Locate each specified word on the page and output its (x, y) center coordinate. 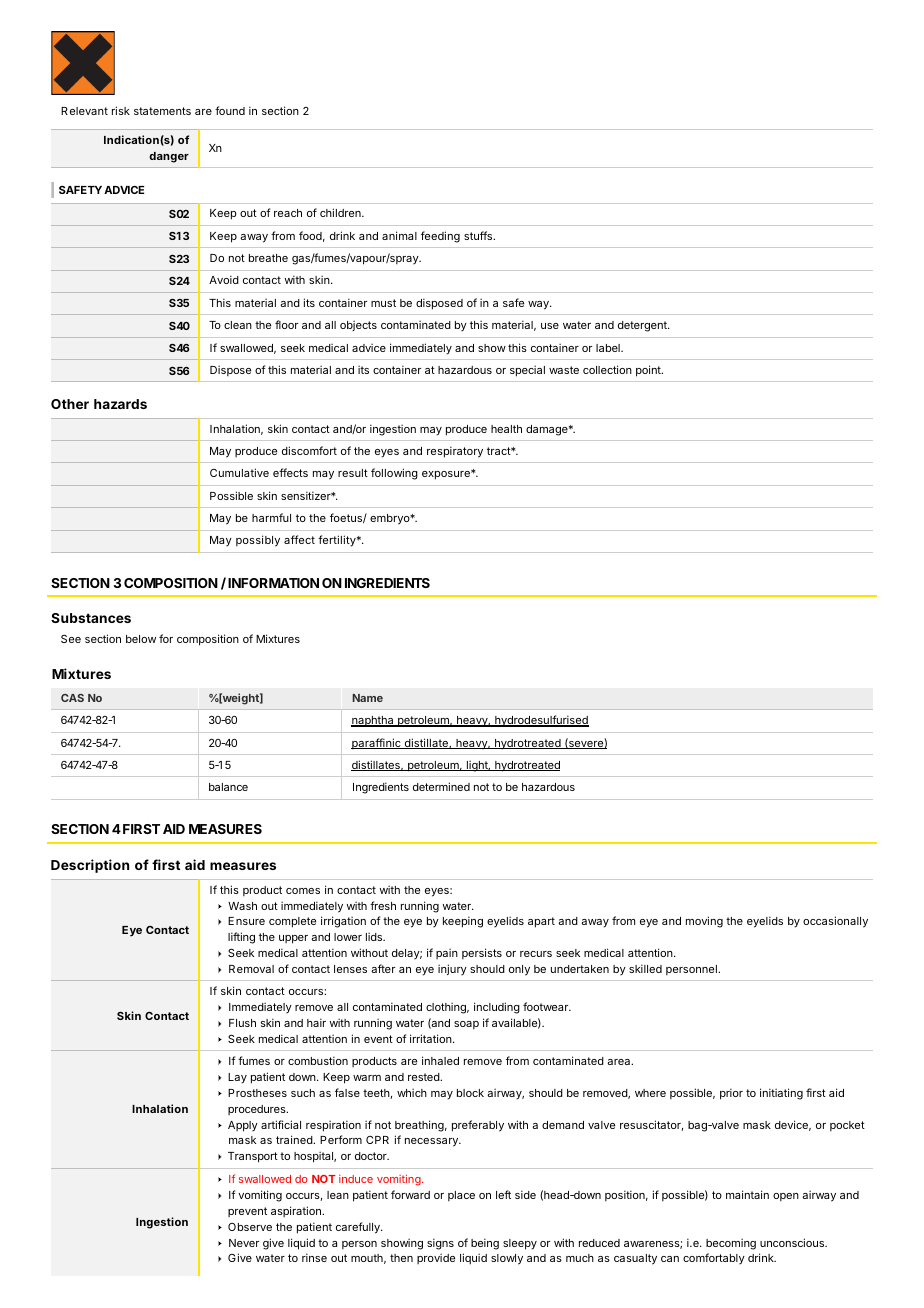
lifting (241, 938)
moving (704, 922)
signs (440, 1244)
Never (244, 1243)
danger (169, 157)
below (141, 639)
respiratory (455, 452)
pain (447, 953)
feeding (440, 237)
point (649, 371)
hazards (120, 404)
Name (367, 698)
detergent (643, 326)
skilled (645, 968)
